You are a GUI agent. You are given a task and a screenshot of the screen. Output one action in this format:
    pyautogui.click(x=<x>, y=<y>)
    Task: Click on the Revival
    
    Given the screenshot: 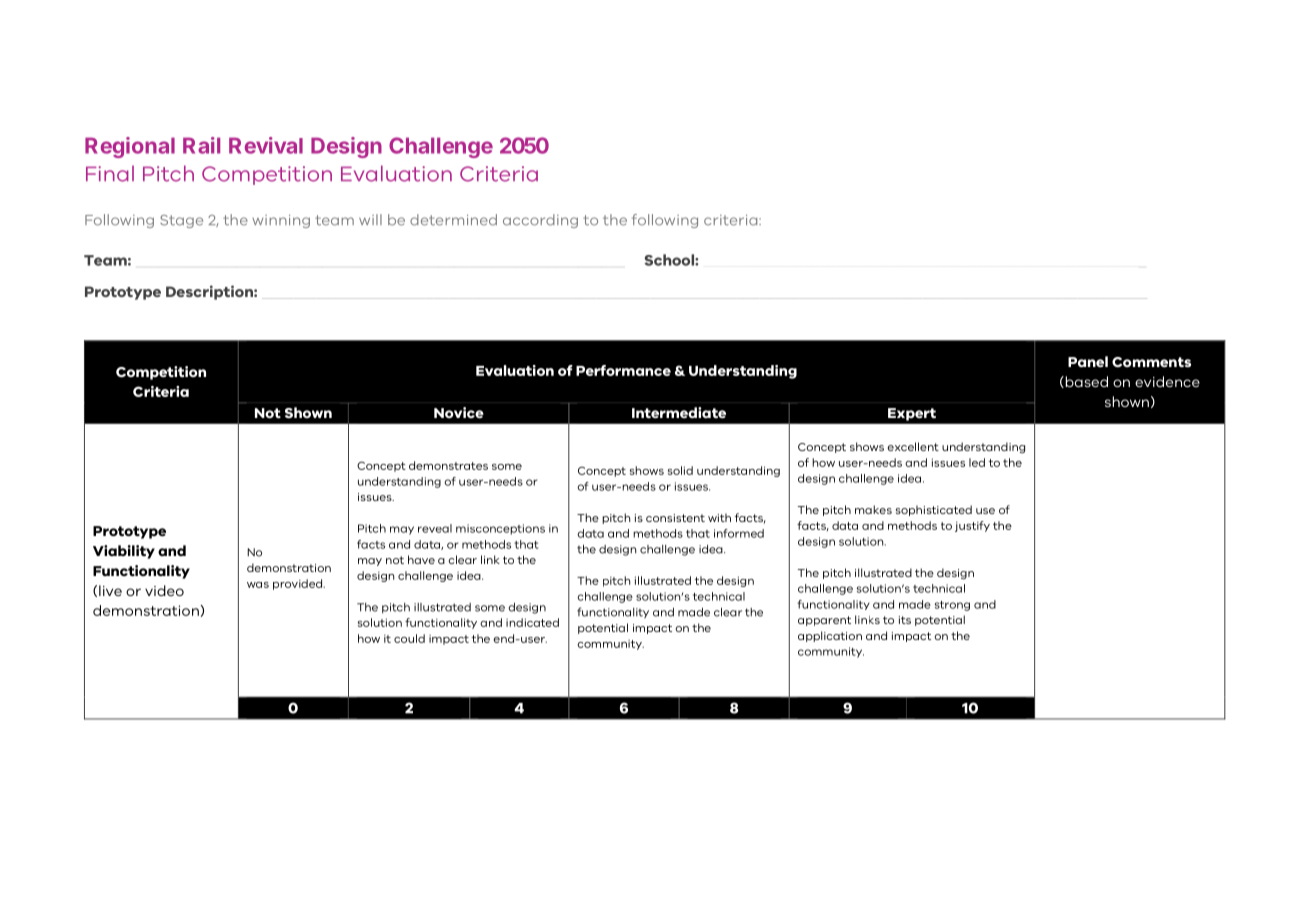 What is the action you would take?
    pyautogui.click(x=266, y=145)
